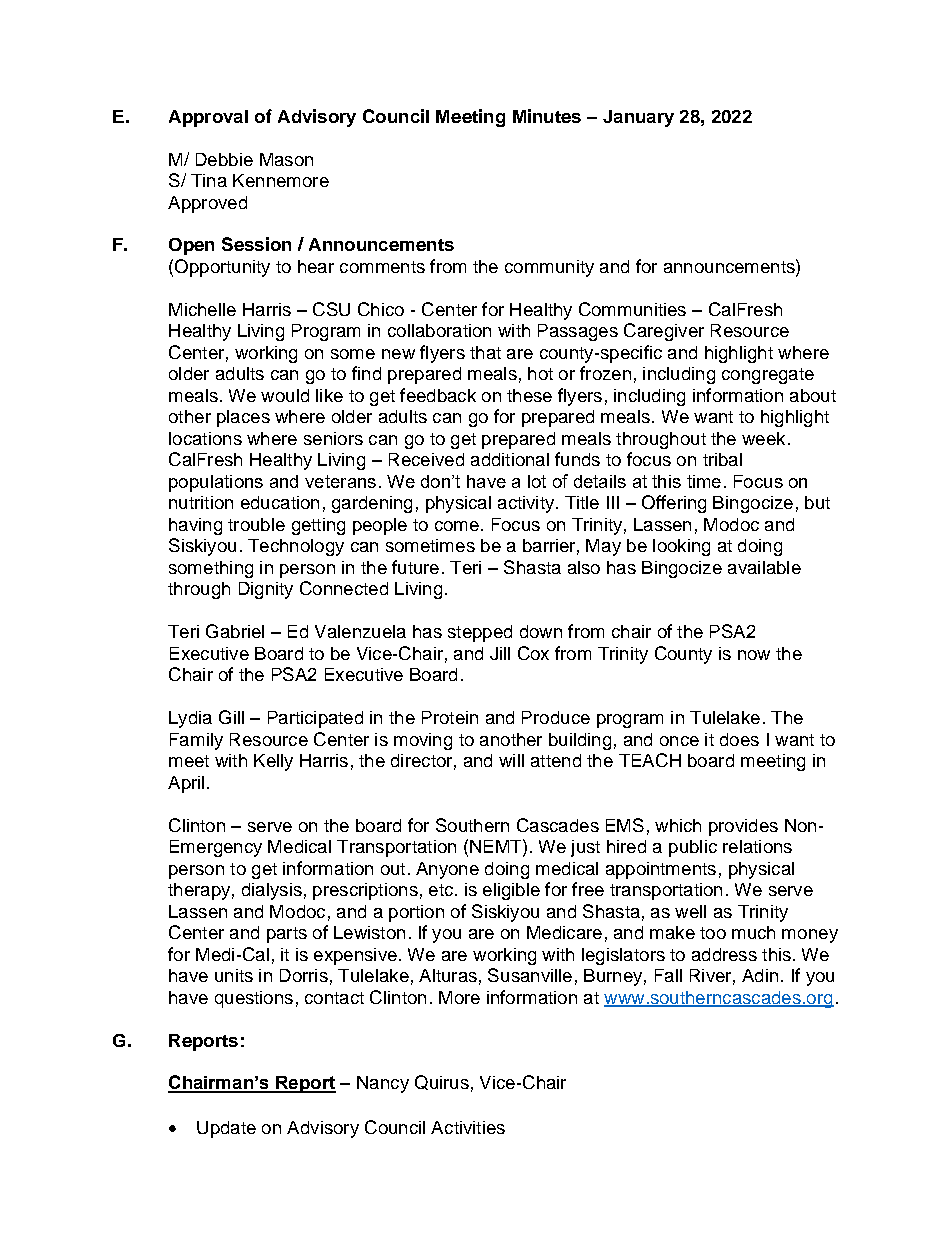  What do you see at coordinates (226, 1129) in the document?
I see `Update` at bounding box center [226, 1129].
